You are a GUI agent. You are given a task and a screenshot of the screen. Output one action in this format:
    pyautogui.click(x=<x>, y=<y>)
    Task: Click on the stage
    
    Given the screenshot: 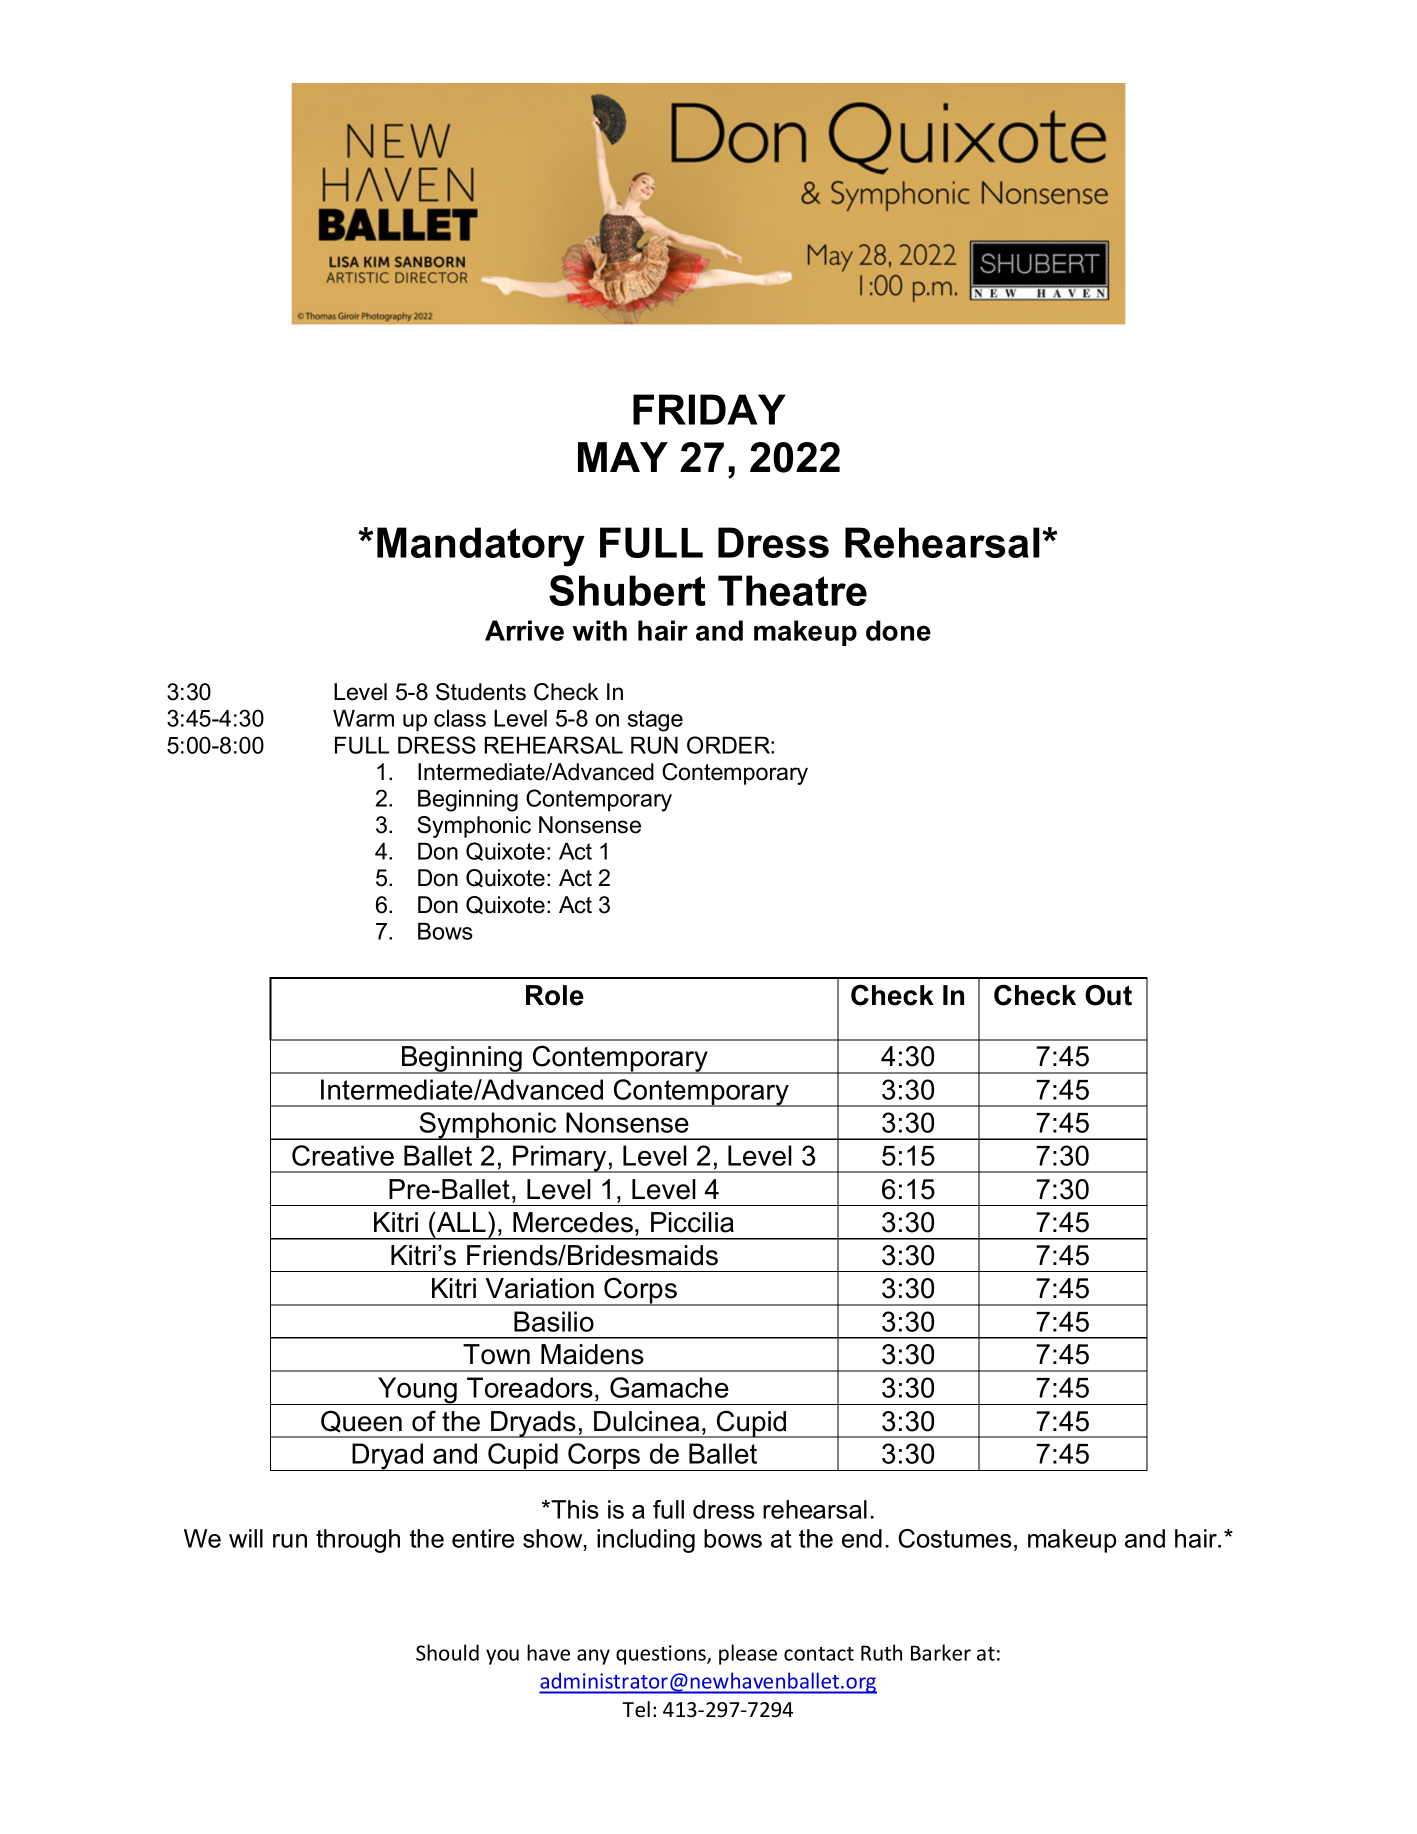 What is the action you would take?
    pyautogui.click(x=655, y=721)
